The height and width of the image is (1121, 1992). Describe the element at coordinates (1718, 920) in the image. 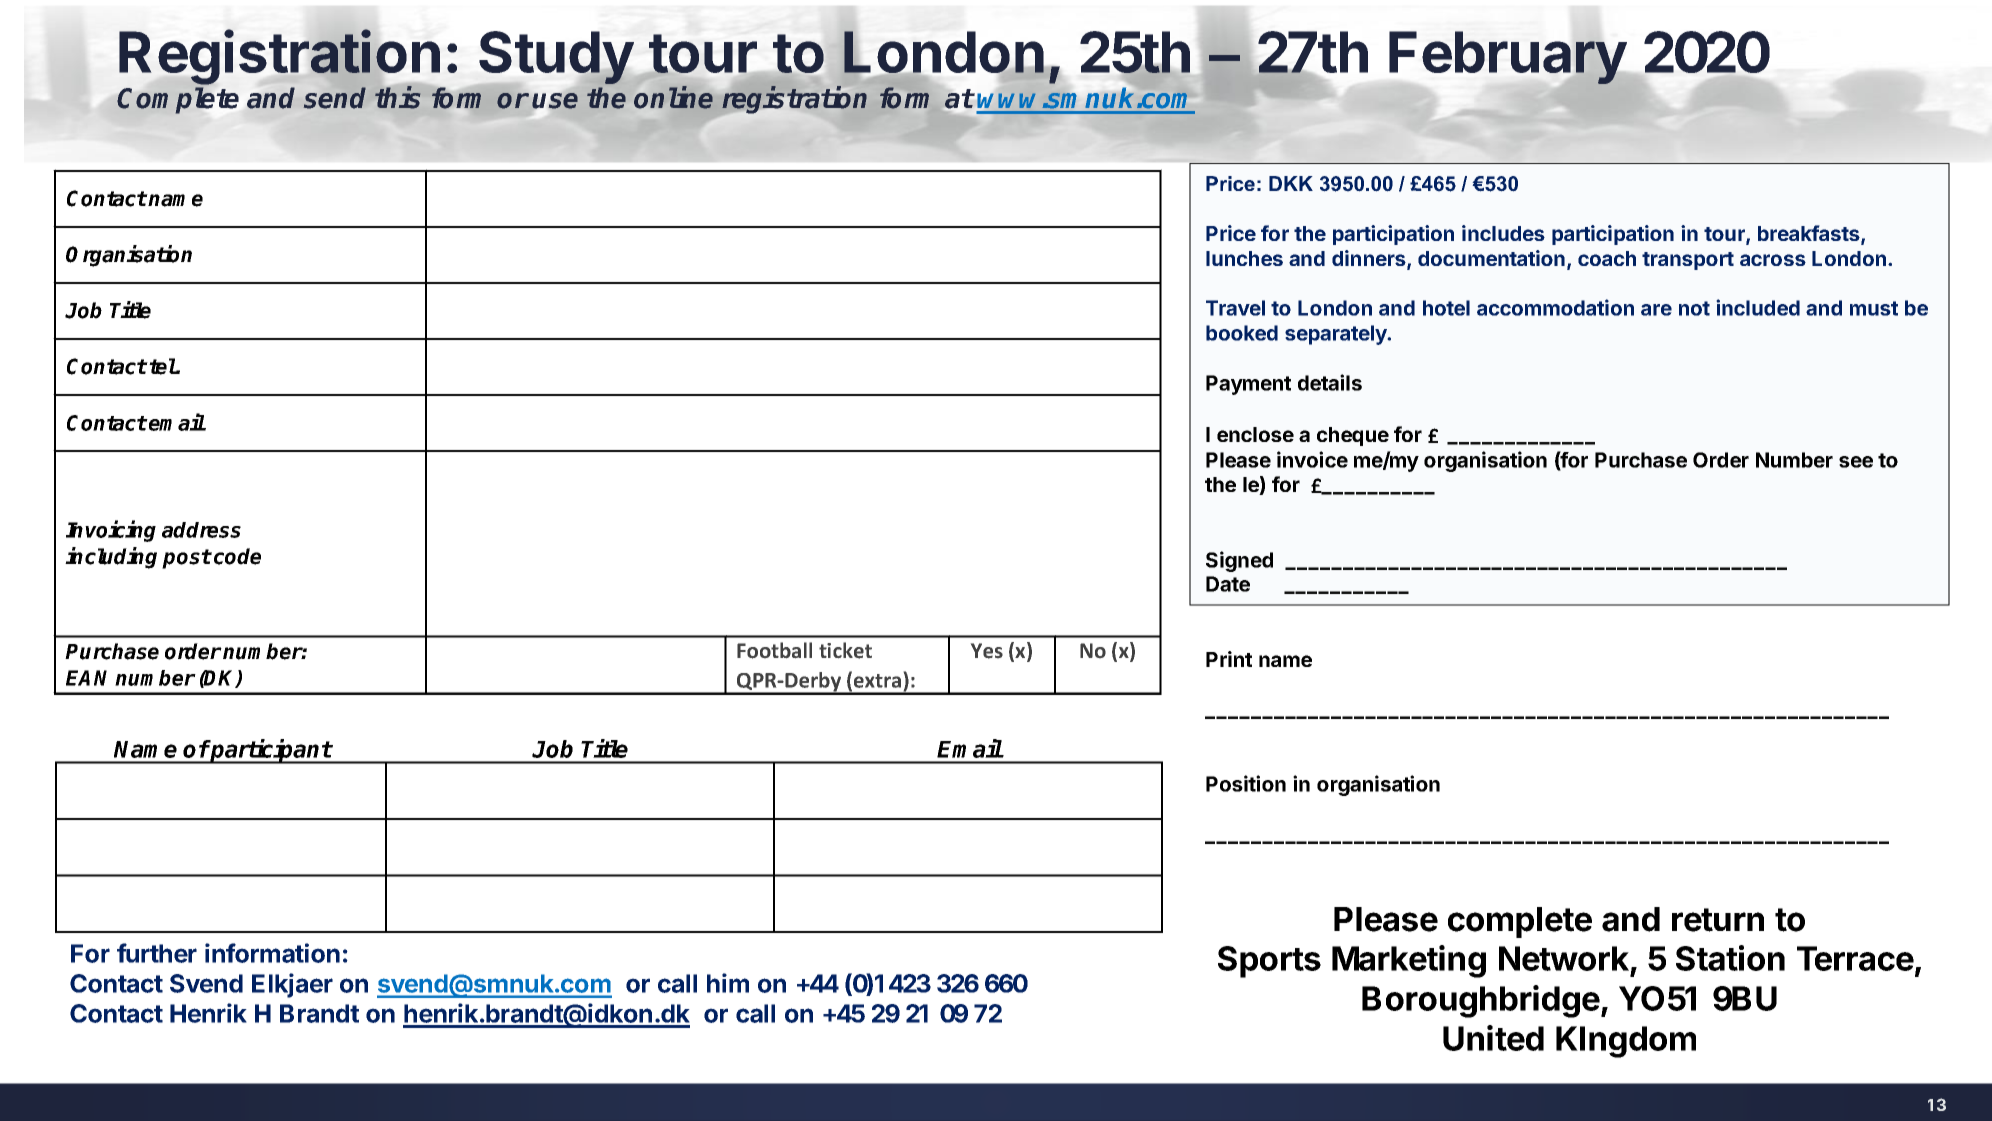

I see `return` at that location.
